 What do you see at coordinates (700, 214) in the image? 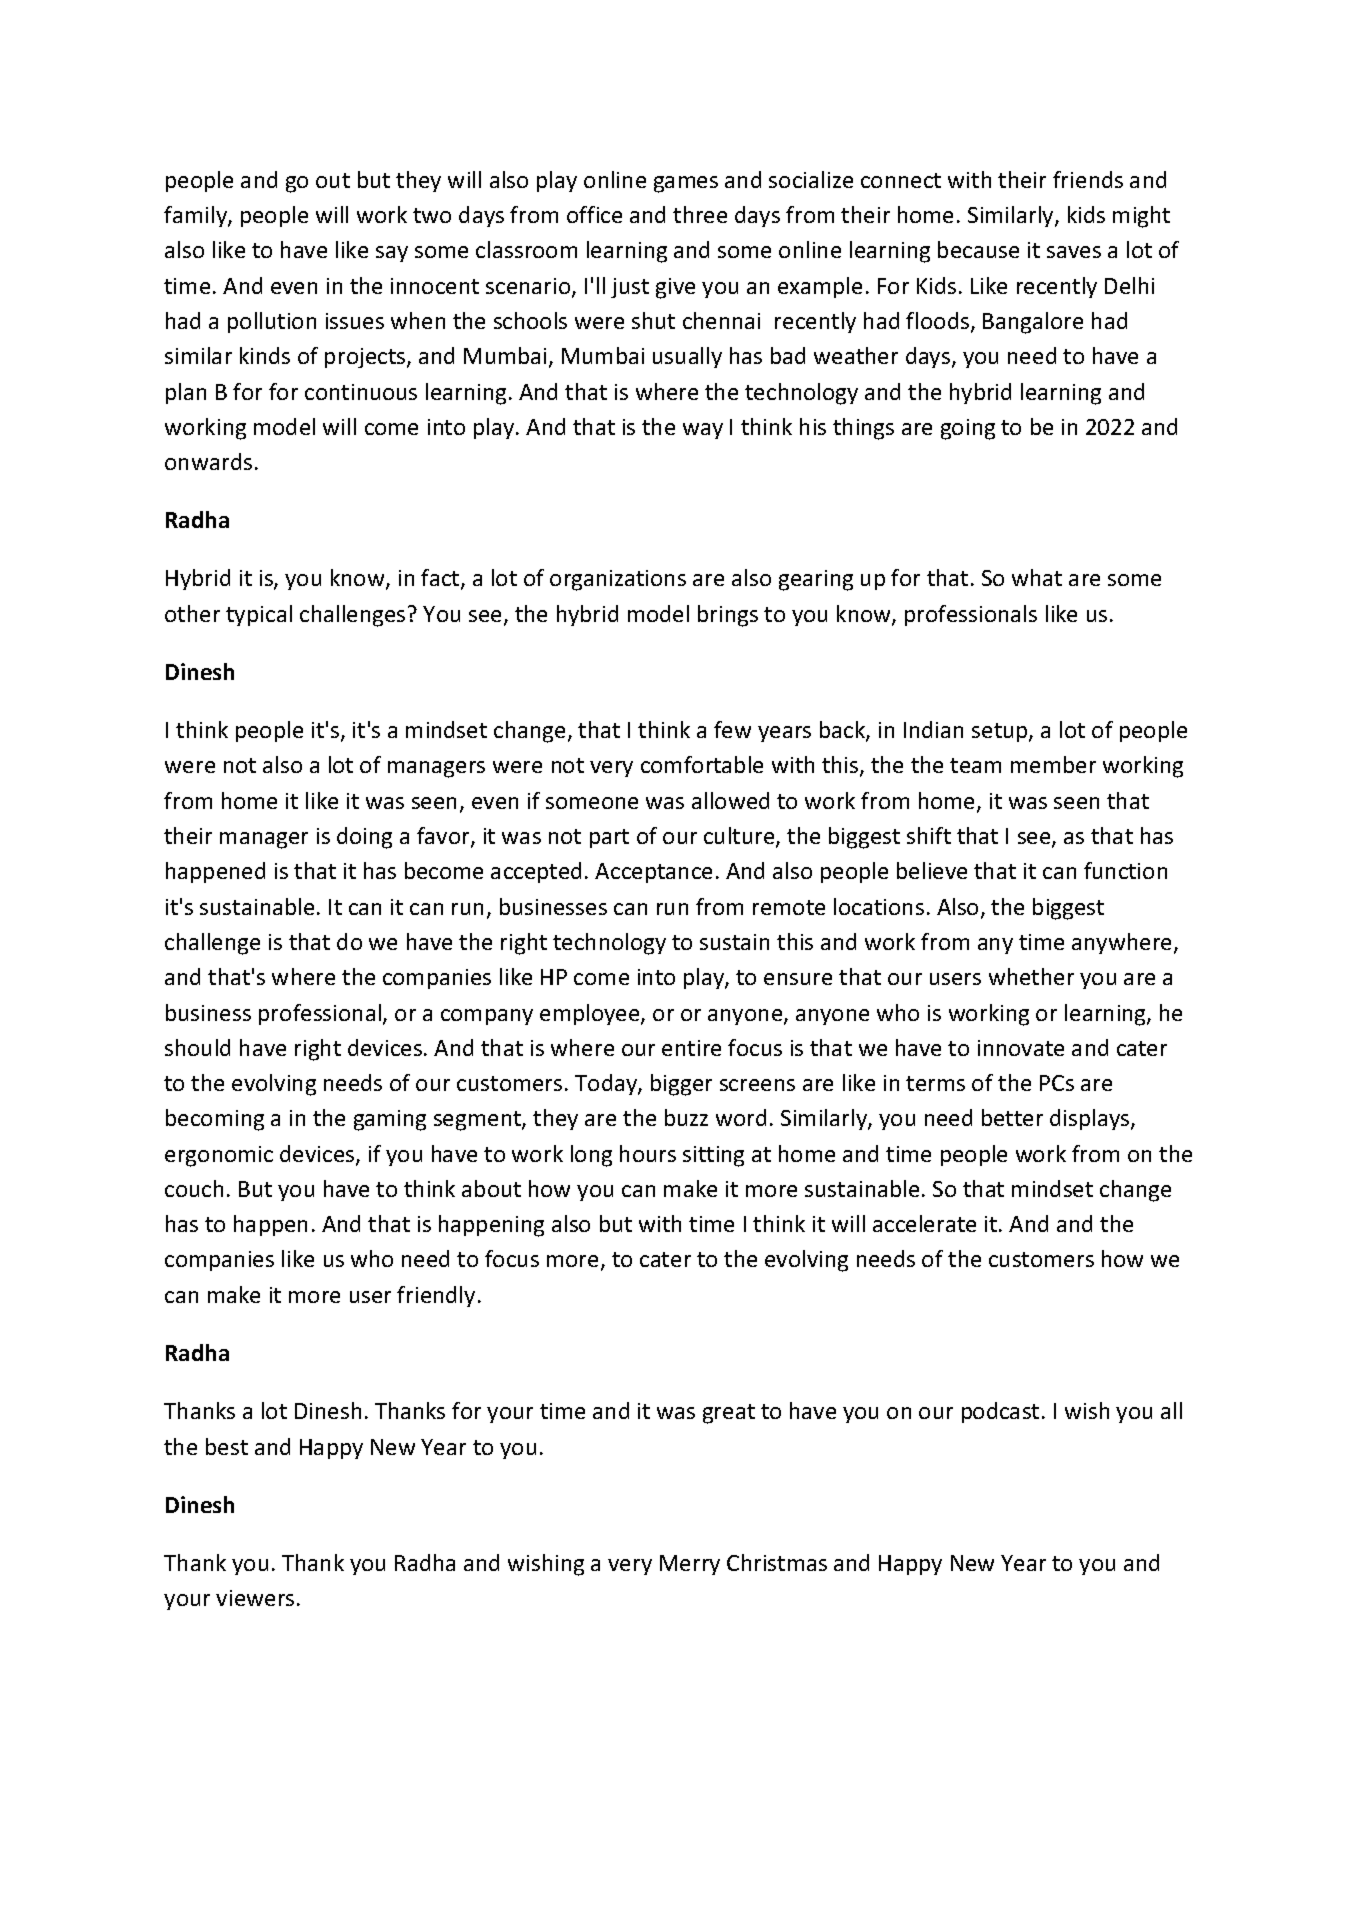
I see `three` at bounding box center [700, 214].
